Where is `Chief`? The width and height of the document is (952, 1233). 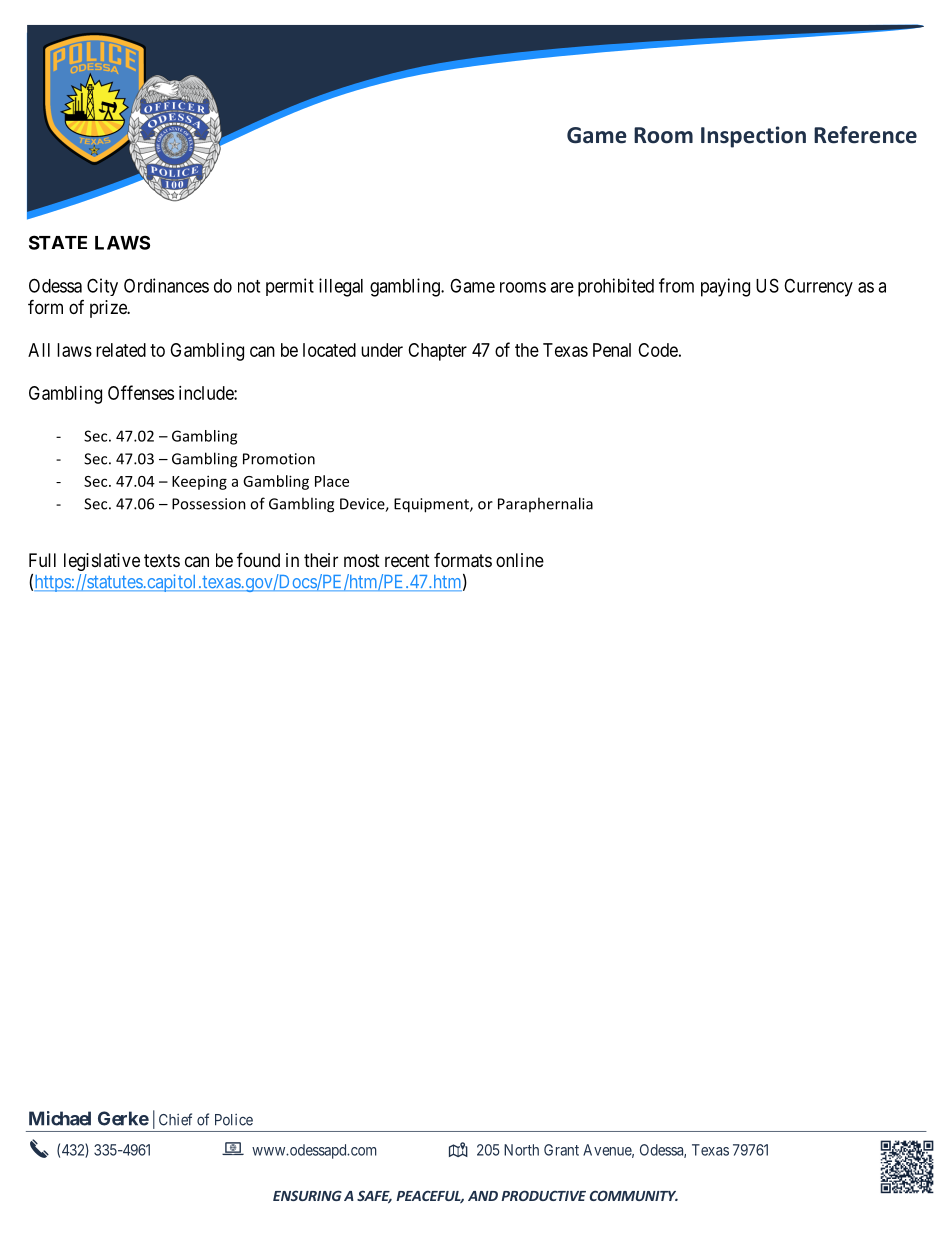
Chief is located at coordinates (175, 1119).
